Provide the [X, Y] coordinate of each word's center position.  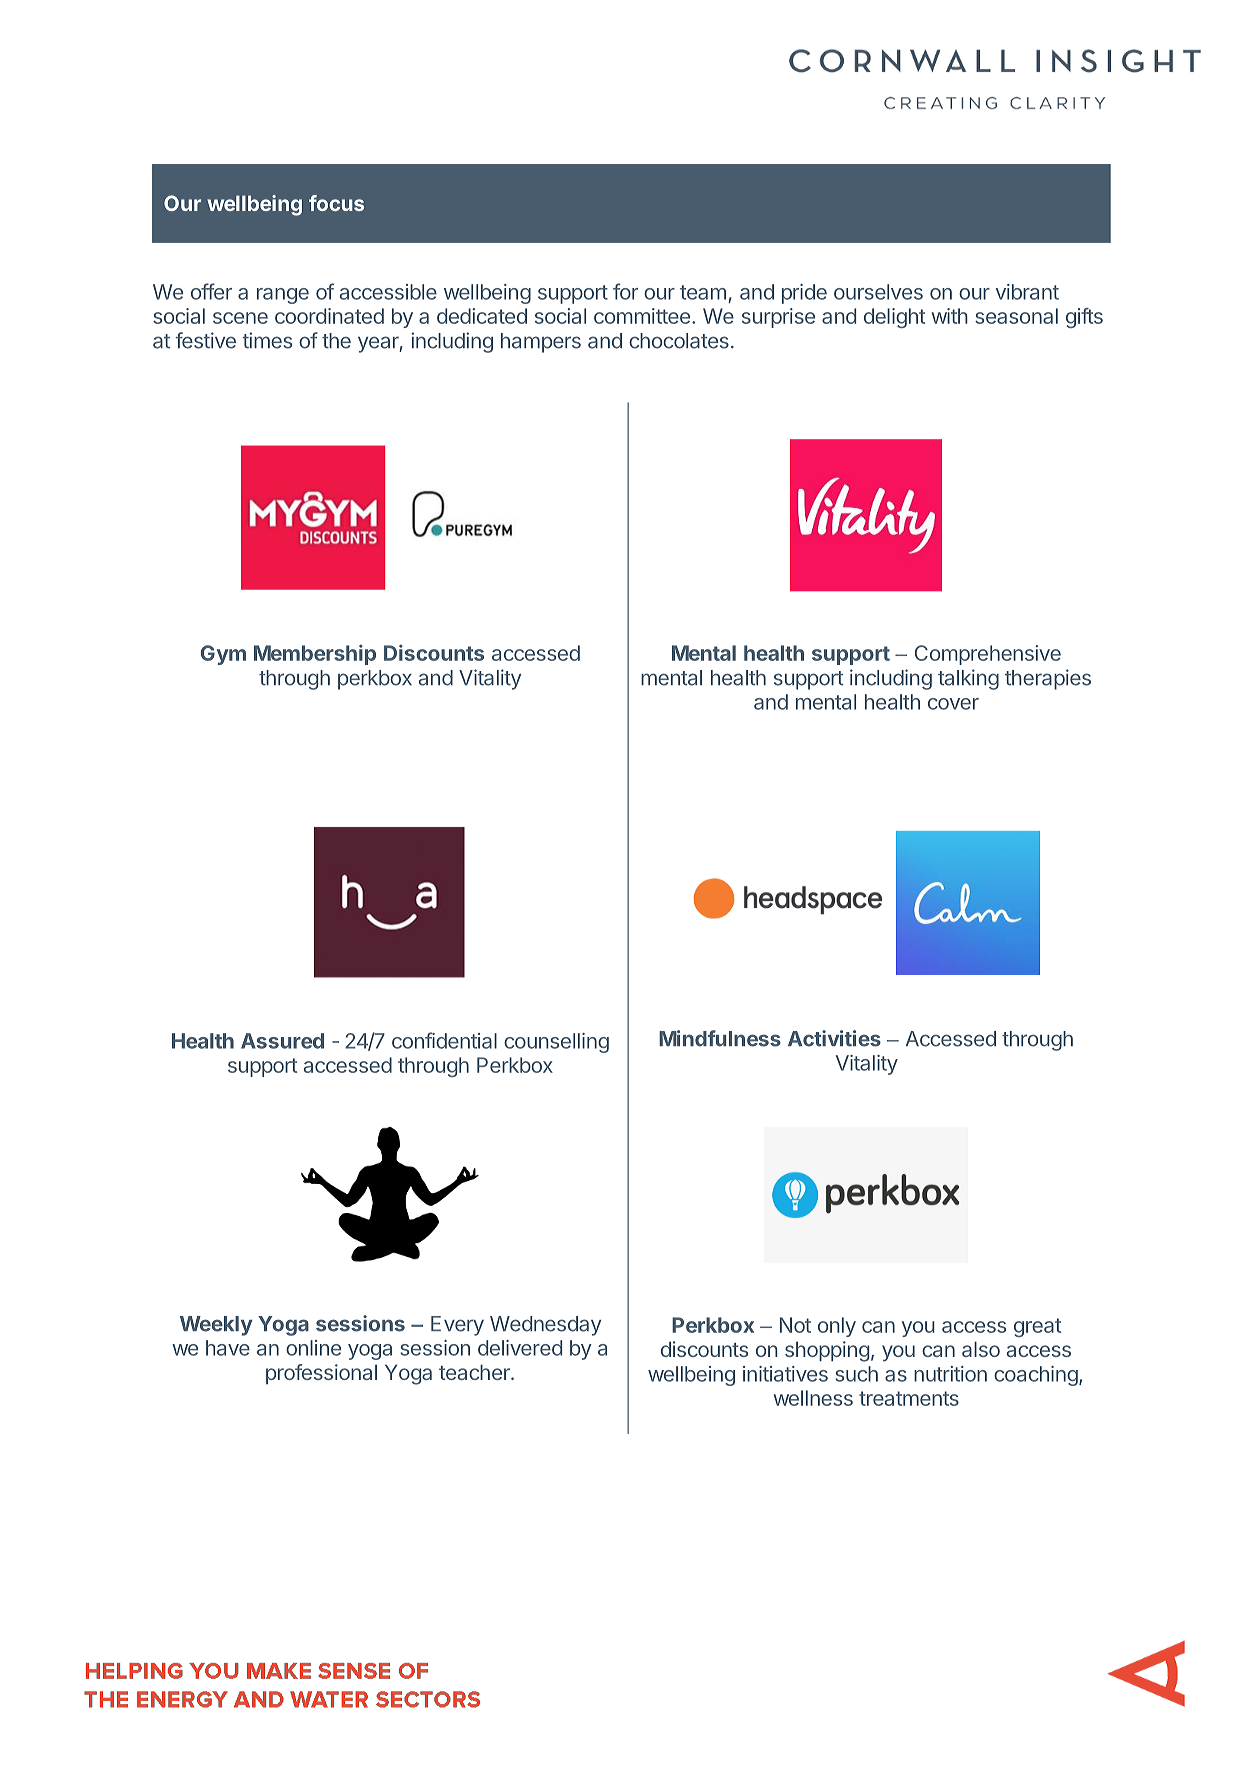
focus [336, 203]
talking [968, 679]
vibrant [1027, 292]
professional [321, 1374]
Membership [315, 655]
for [625, 291]
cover [953, 704]
